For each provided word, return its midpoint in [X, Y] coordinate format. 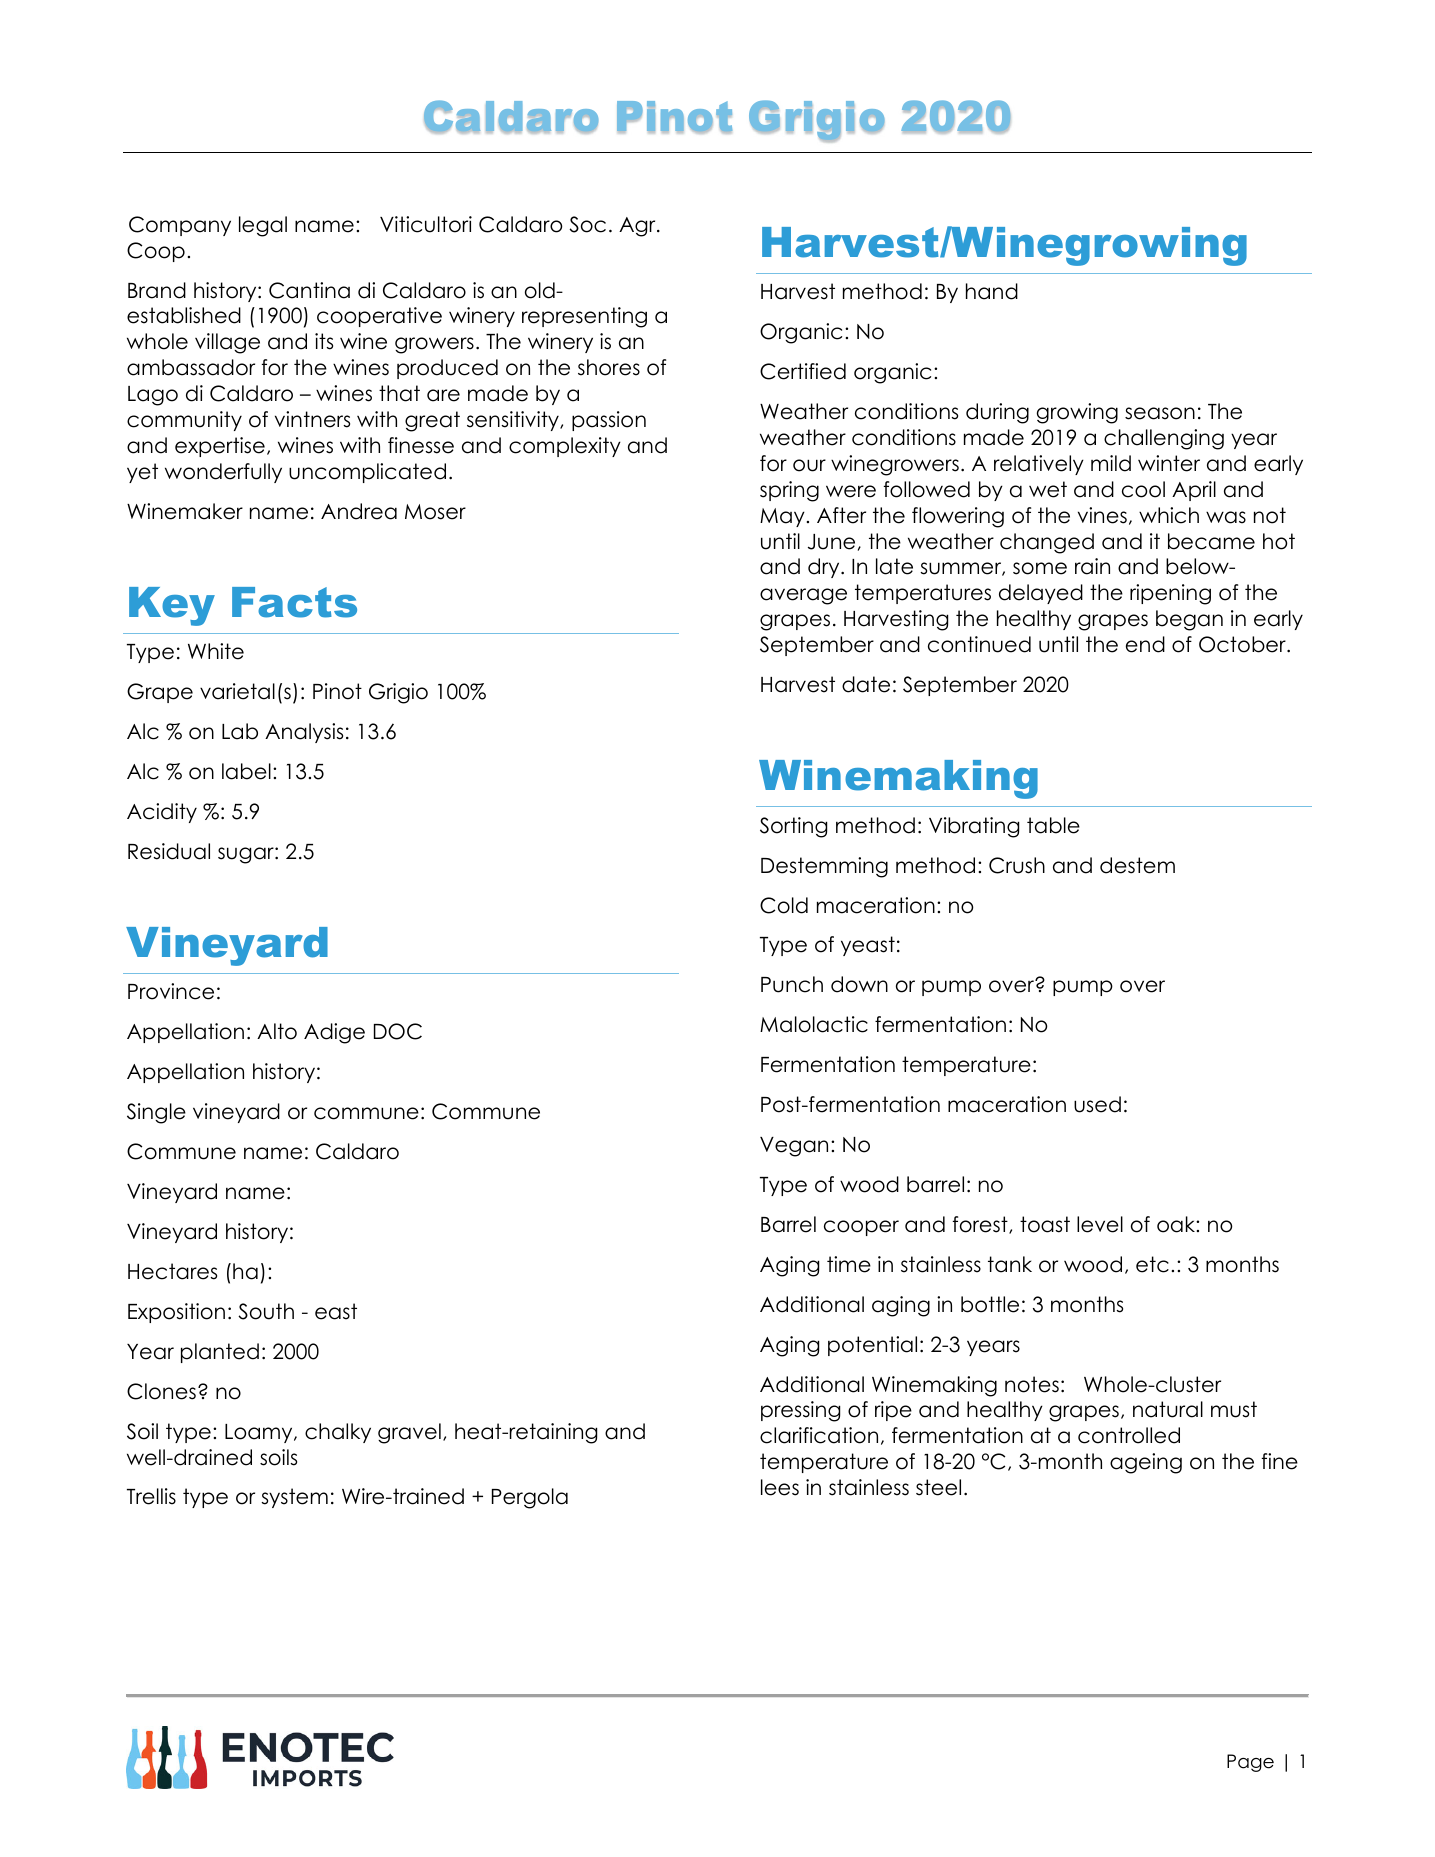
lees [780, 1487]
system [294, 1498]
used [1097, 1104]
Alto [277, 1031]
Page [1250, 1763]
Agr [638, 227]
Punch [792, 984]
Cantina [309, 290]
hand [992, 291]
